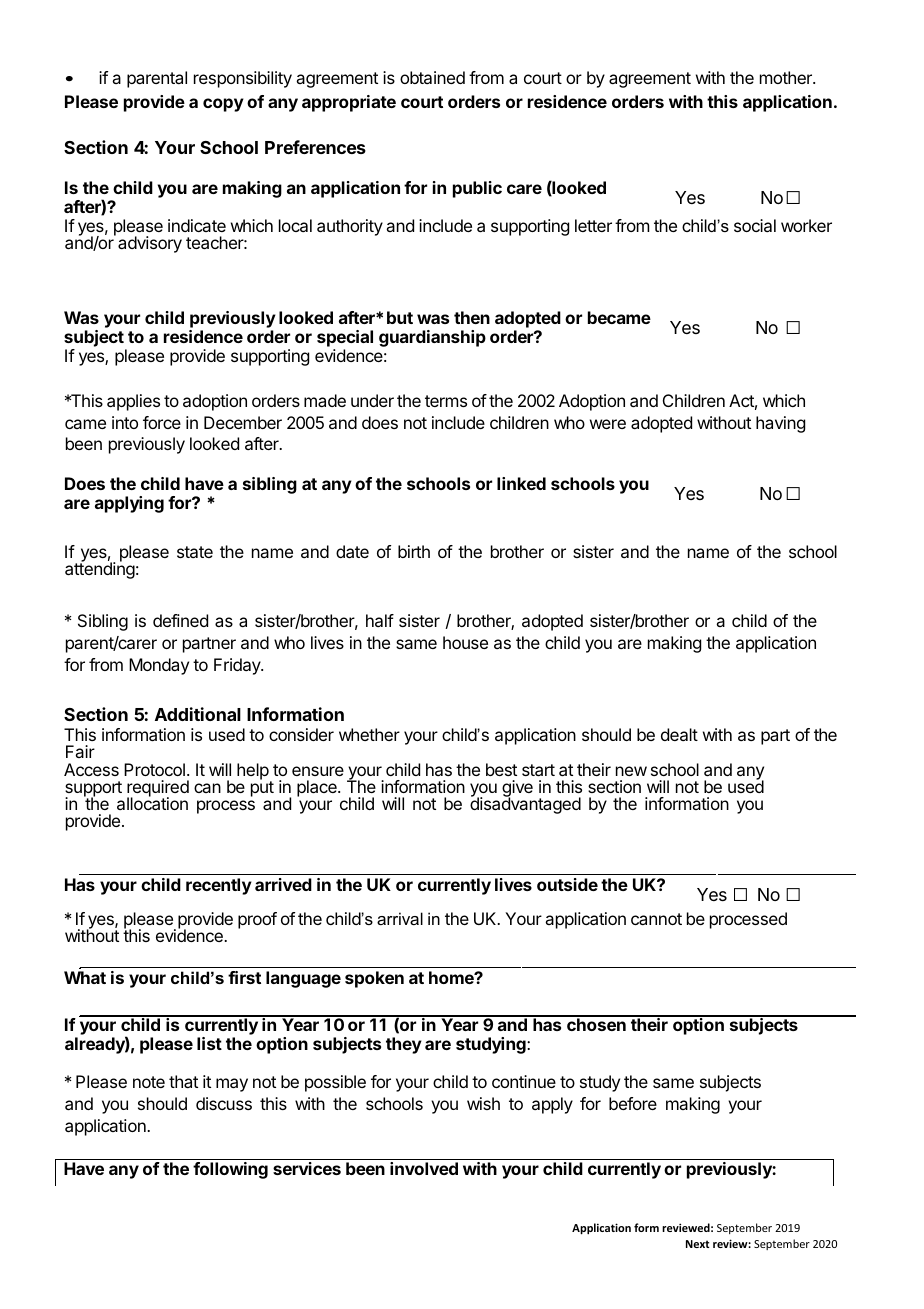 The height and width of the page is (1309, 924). What do you see at coordinates (432, 77) in the page?
I see `obtained` at bounding box center [432, 77].
